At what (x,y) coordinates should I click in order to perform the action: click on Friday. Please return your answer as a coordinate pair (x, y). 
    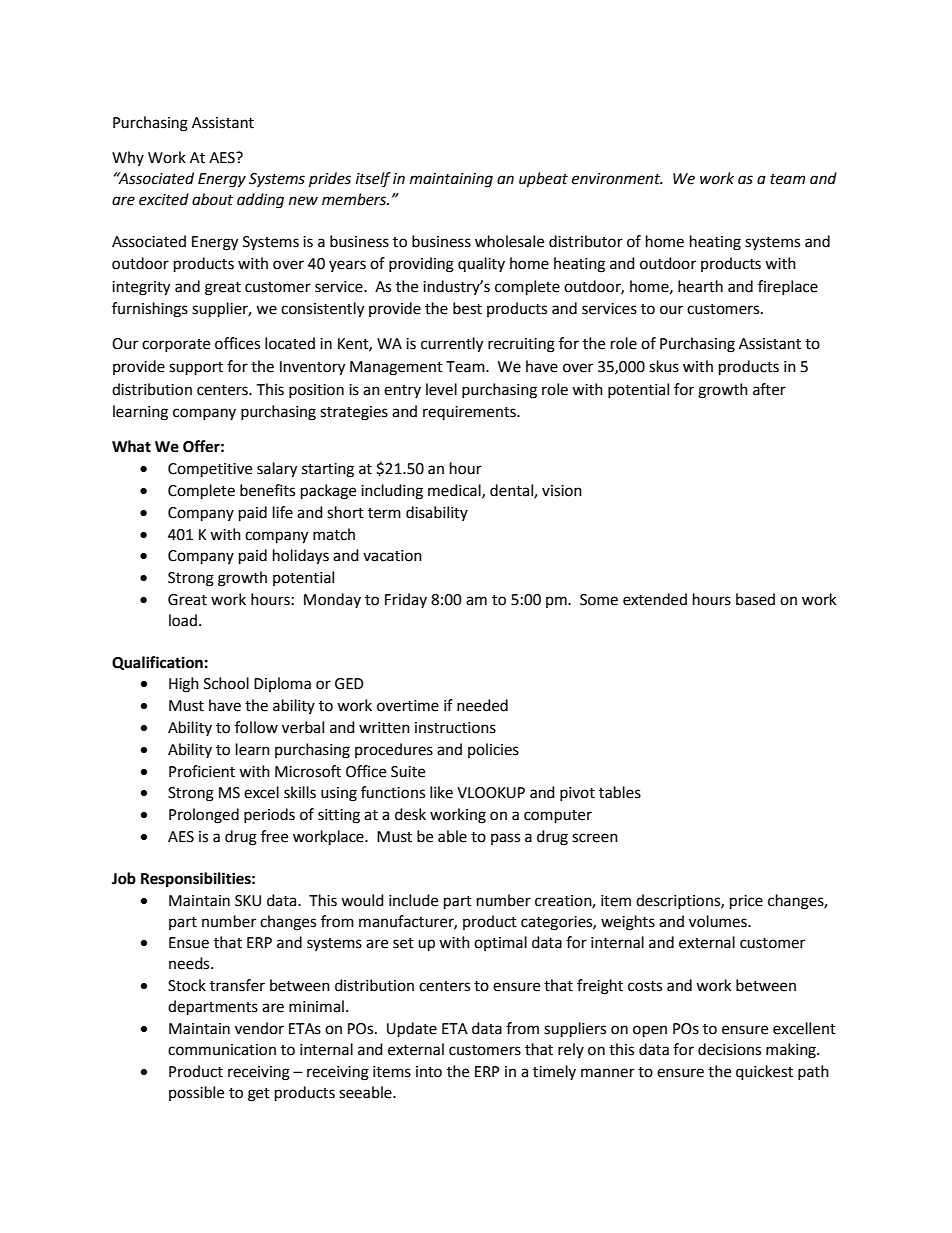
    Looking at the image, I should click on (406, 600).
